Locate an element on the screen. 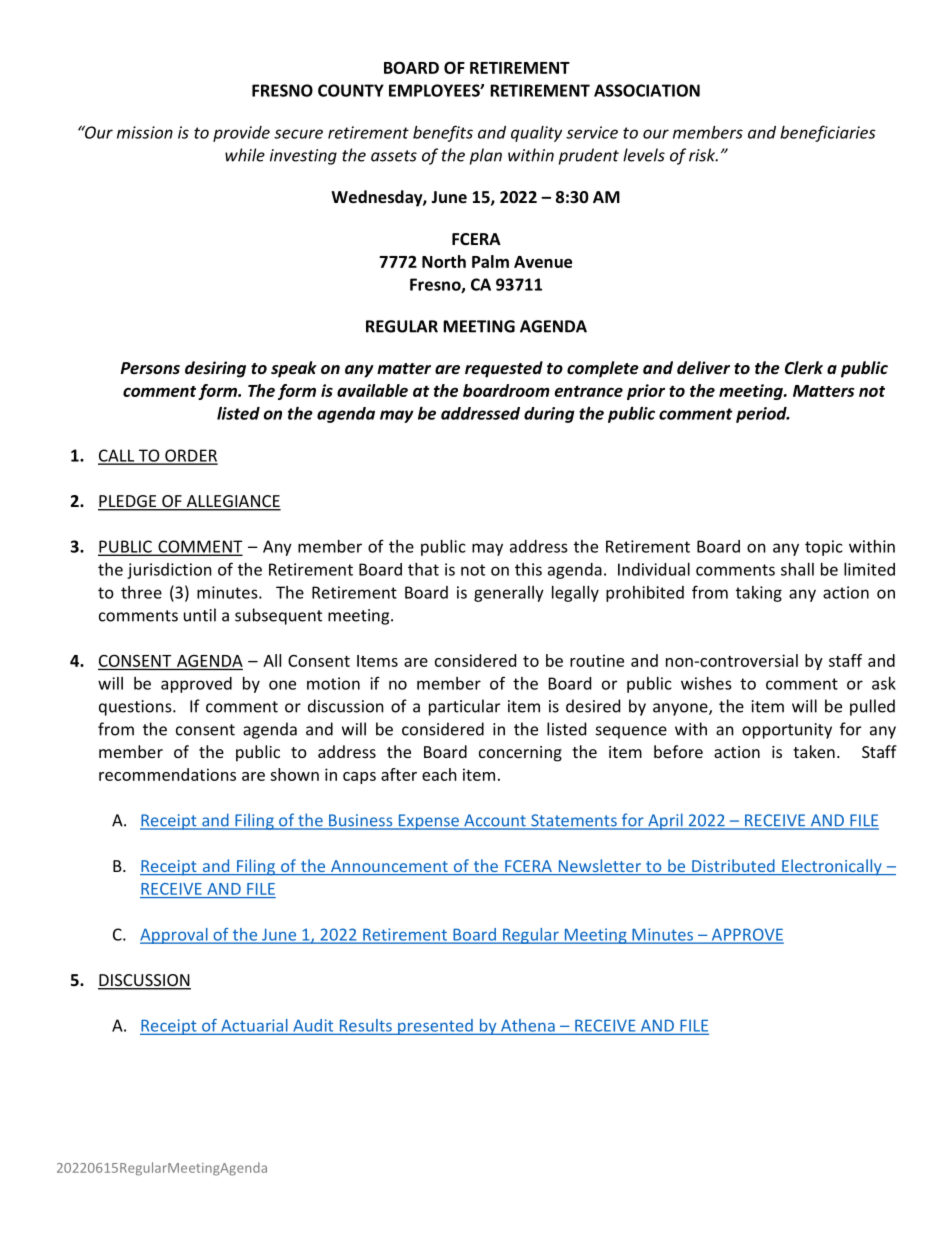  Athena is located at coordinates (528, 1026).
